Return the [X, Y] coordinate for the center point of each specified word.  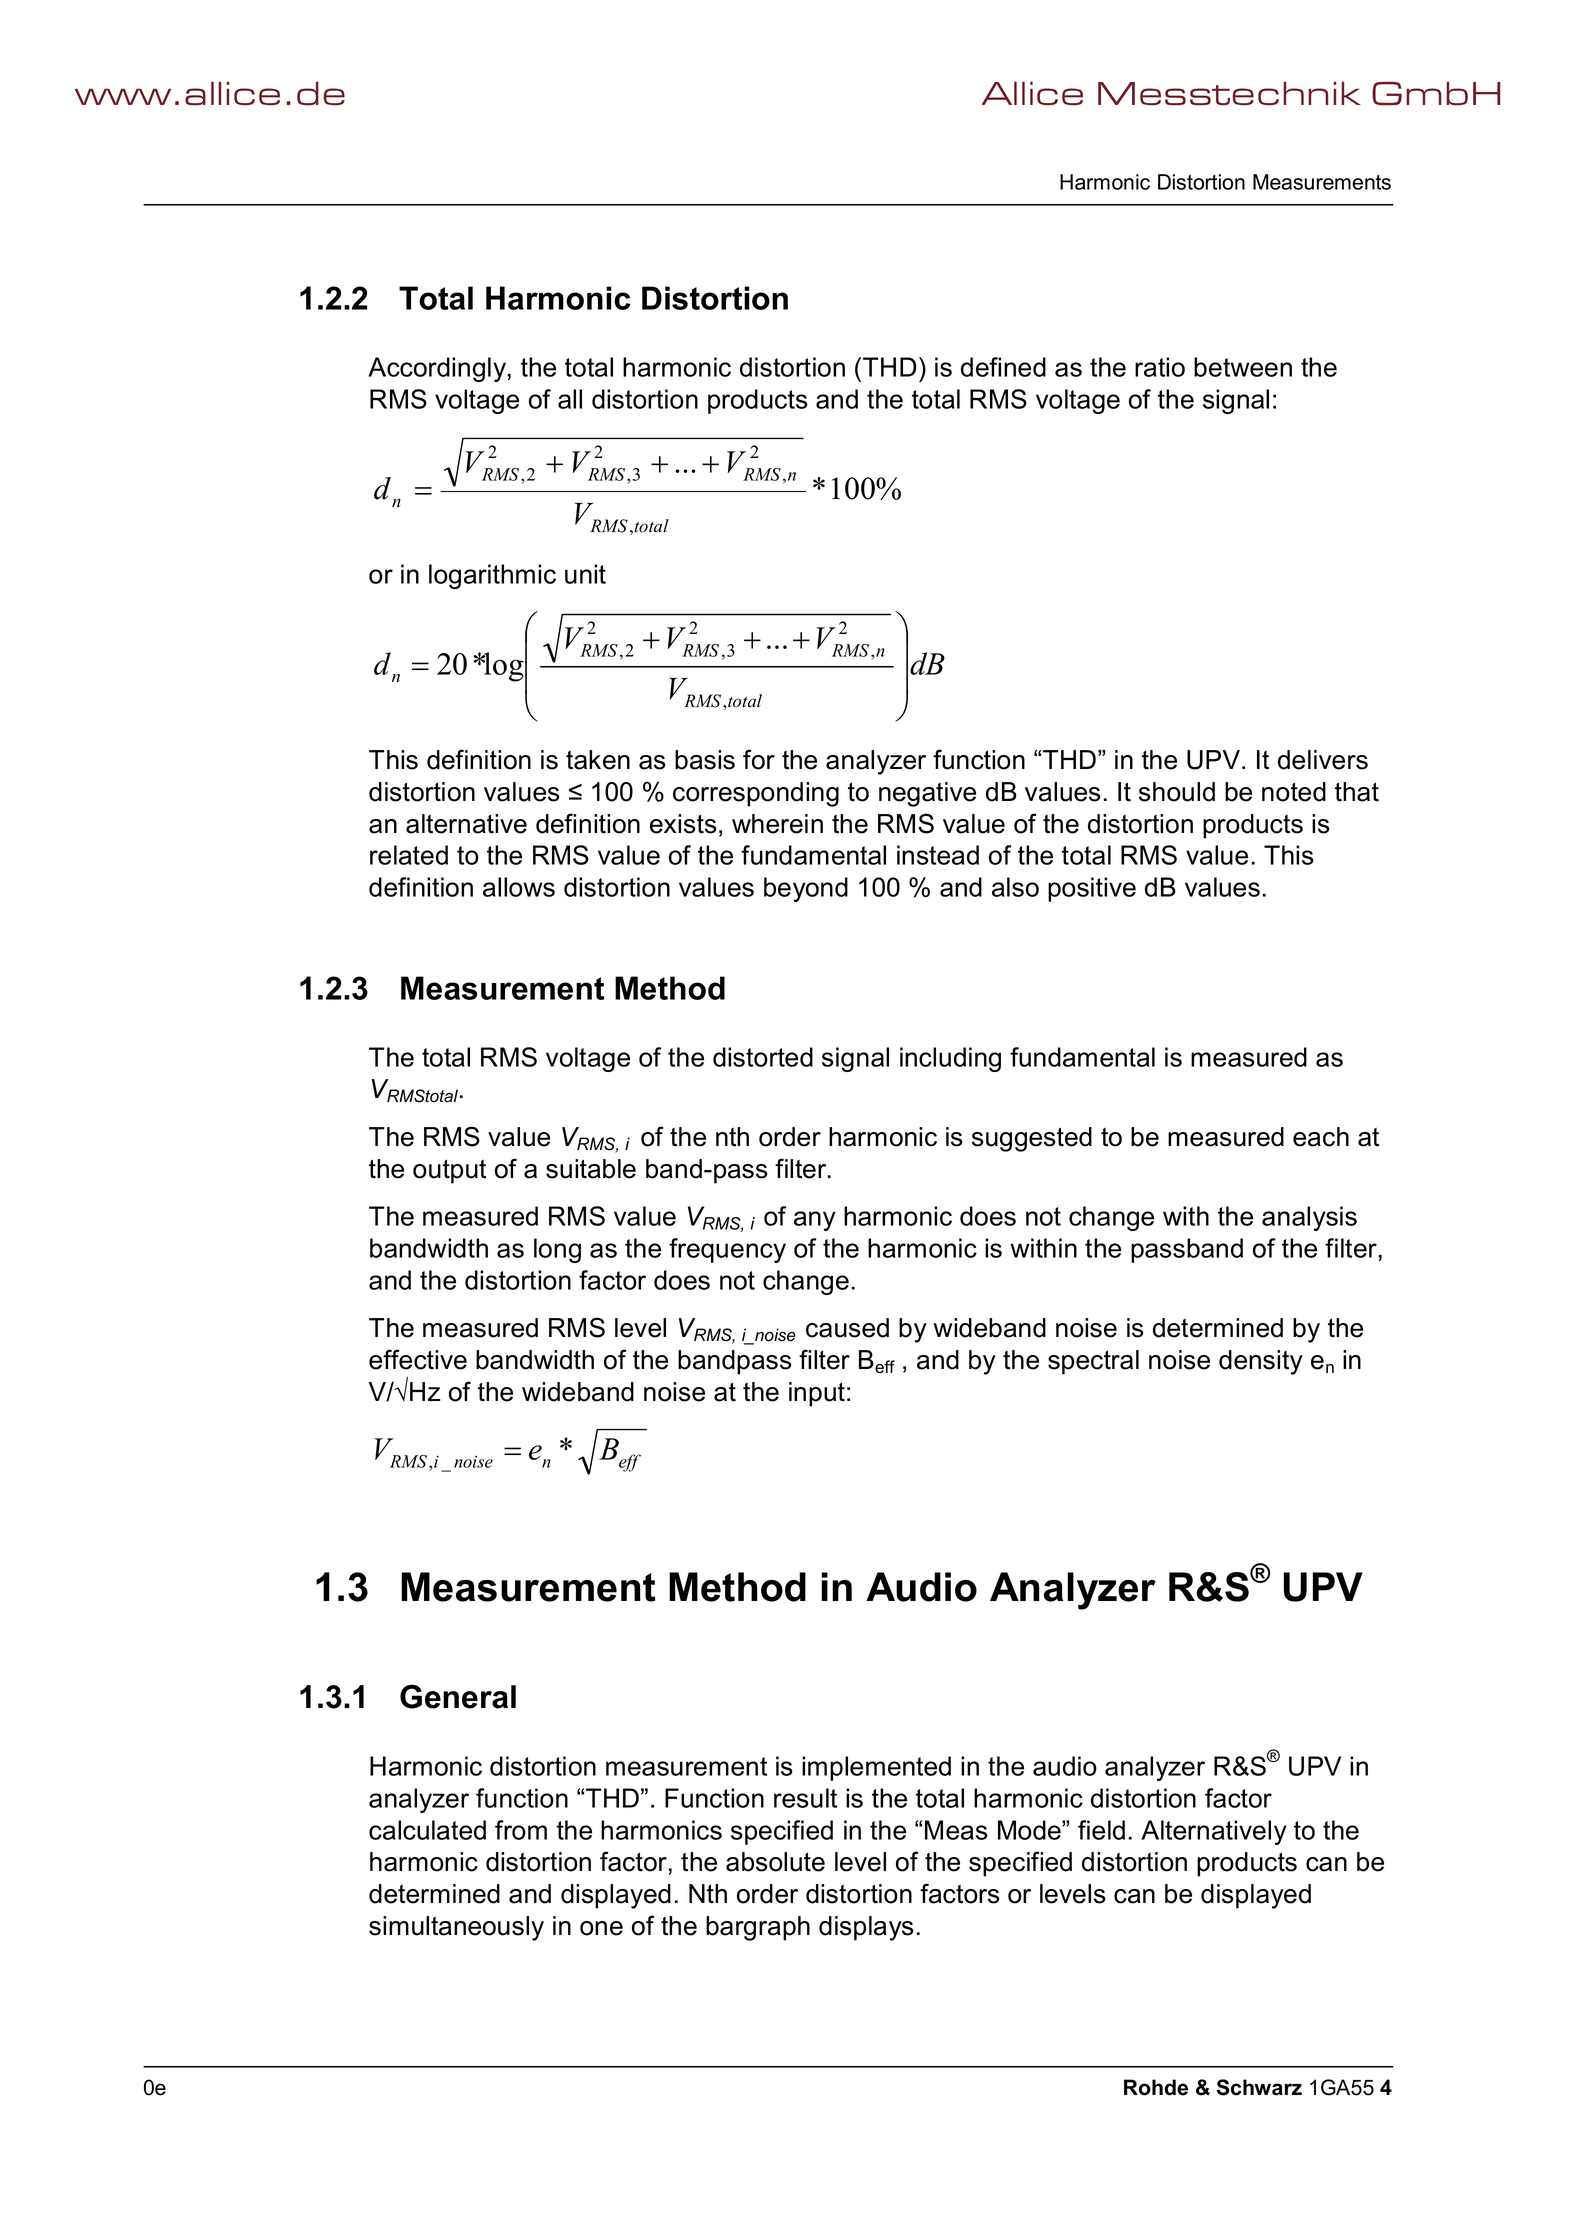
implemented [876, 1768]
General [458, 1696]
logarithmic [492, 576]
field [1101, 1830]
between [1243, 367]
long [557, 1250]
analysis [1309, 1218]
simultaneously [456, 1928]
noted [1294, 792]
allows [519, 887]
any [815, 1221]
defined [1003, 367]
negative [927, 794]
